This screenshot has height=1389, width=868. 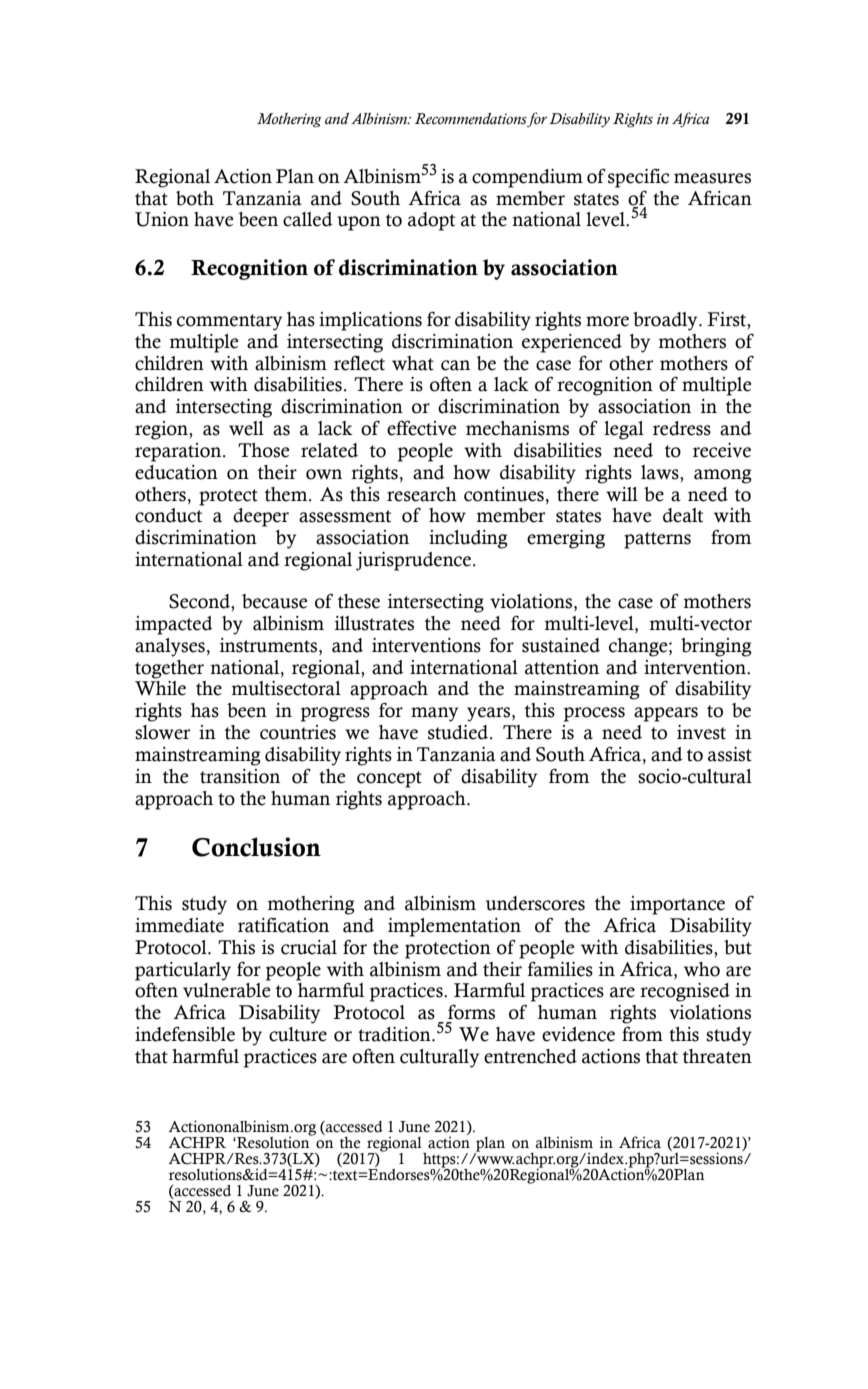 I want to click on effective, so click(x=421, y=428).
